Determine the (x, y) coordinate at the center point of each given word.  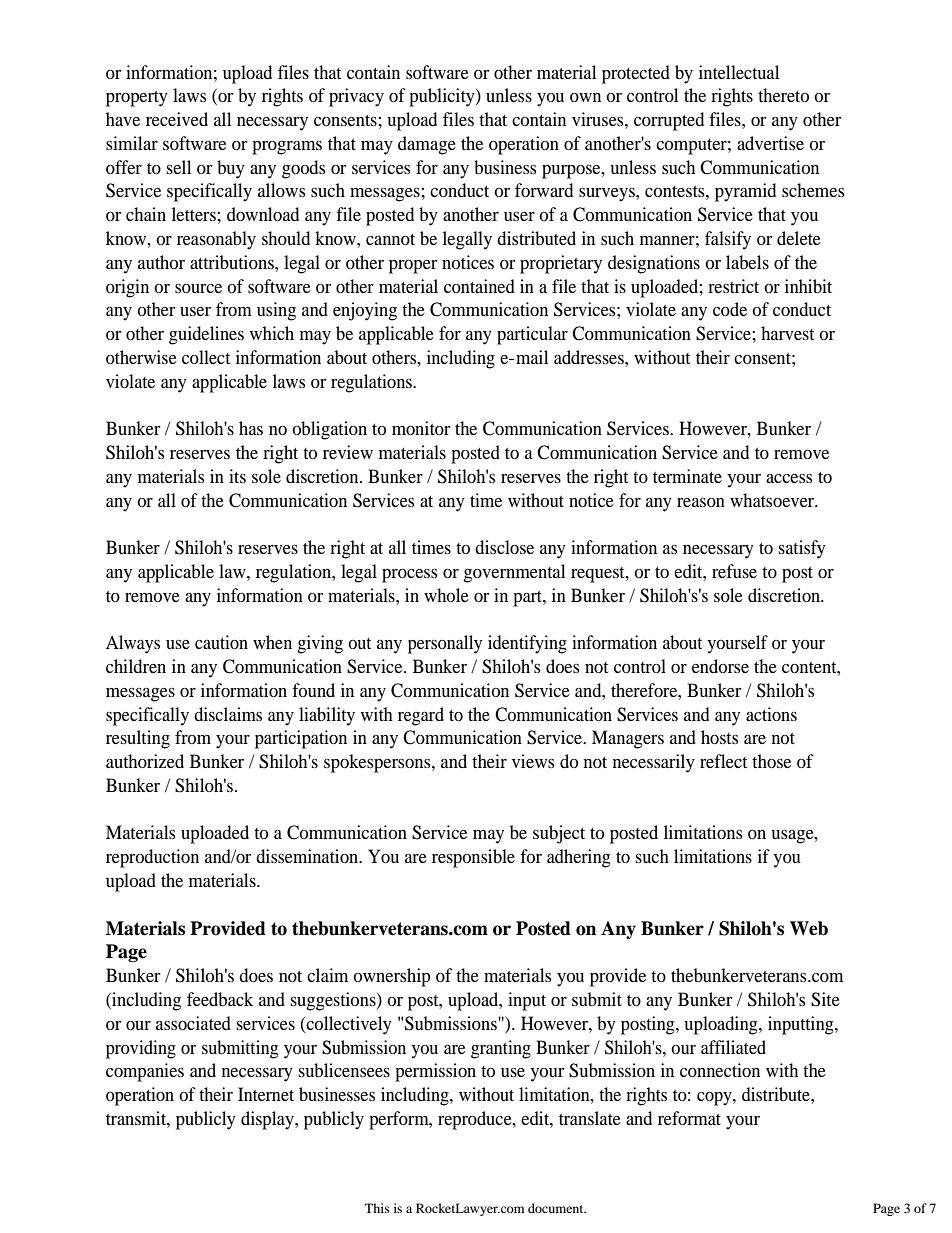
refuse (734, 571)
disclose (504, 547)
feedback (220, 999)
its (237, 476)
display (268, 1120)
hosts (719, 737)
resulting (138, 739)
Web (809, 928)
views (533, 761)
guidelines (206, 335)
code (730, 309)
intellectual (739, 72)
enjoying (365, 311)
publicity (443, 97)
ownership (391, 977)
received (177, 119)
